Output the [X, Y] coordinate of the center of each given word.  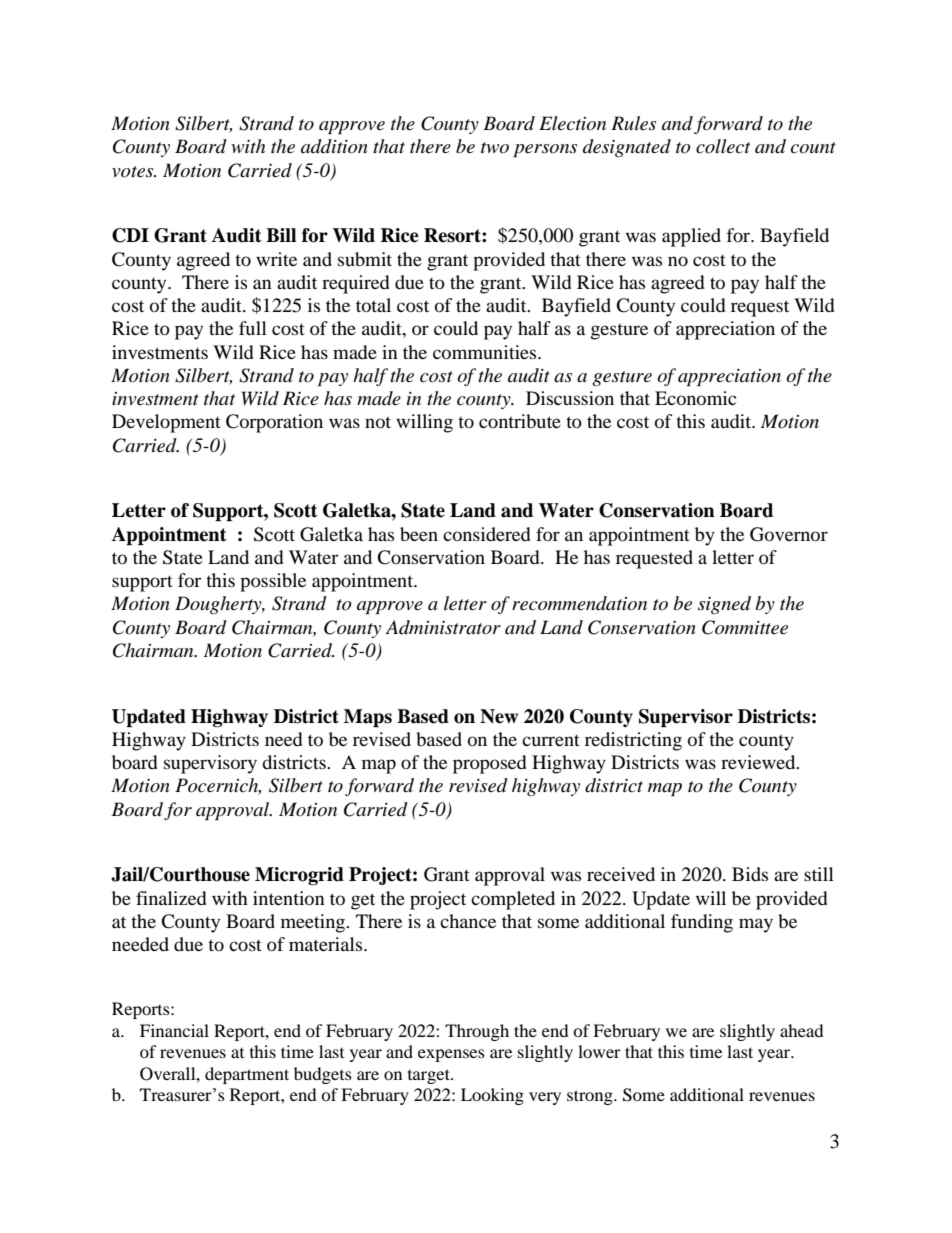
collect [723, 146]
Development [166, 423]
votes [134, 172]
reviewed [759, 762]
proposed [490, 764]
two [495, 147]
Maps [368, 718]
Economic [695, 398]
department [247, 1075]
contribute [520, 421]
